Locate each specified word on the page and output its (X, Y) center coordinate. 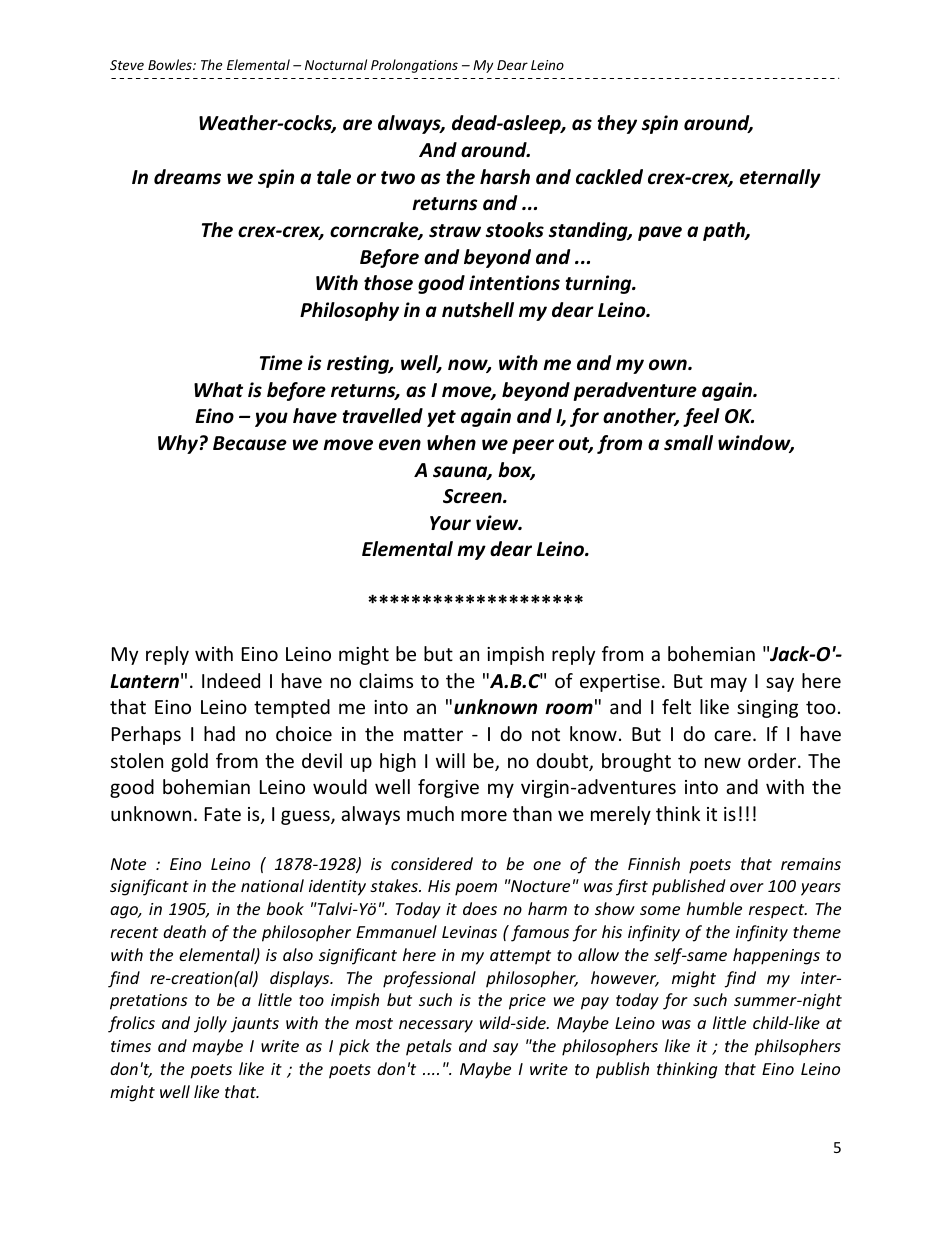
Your (450, 523)
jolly (210, 1024)
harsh (505, 177)
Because (250, 443)
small (688, 443)
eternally (780, 178)
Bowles (171, 64)
